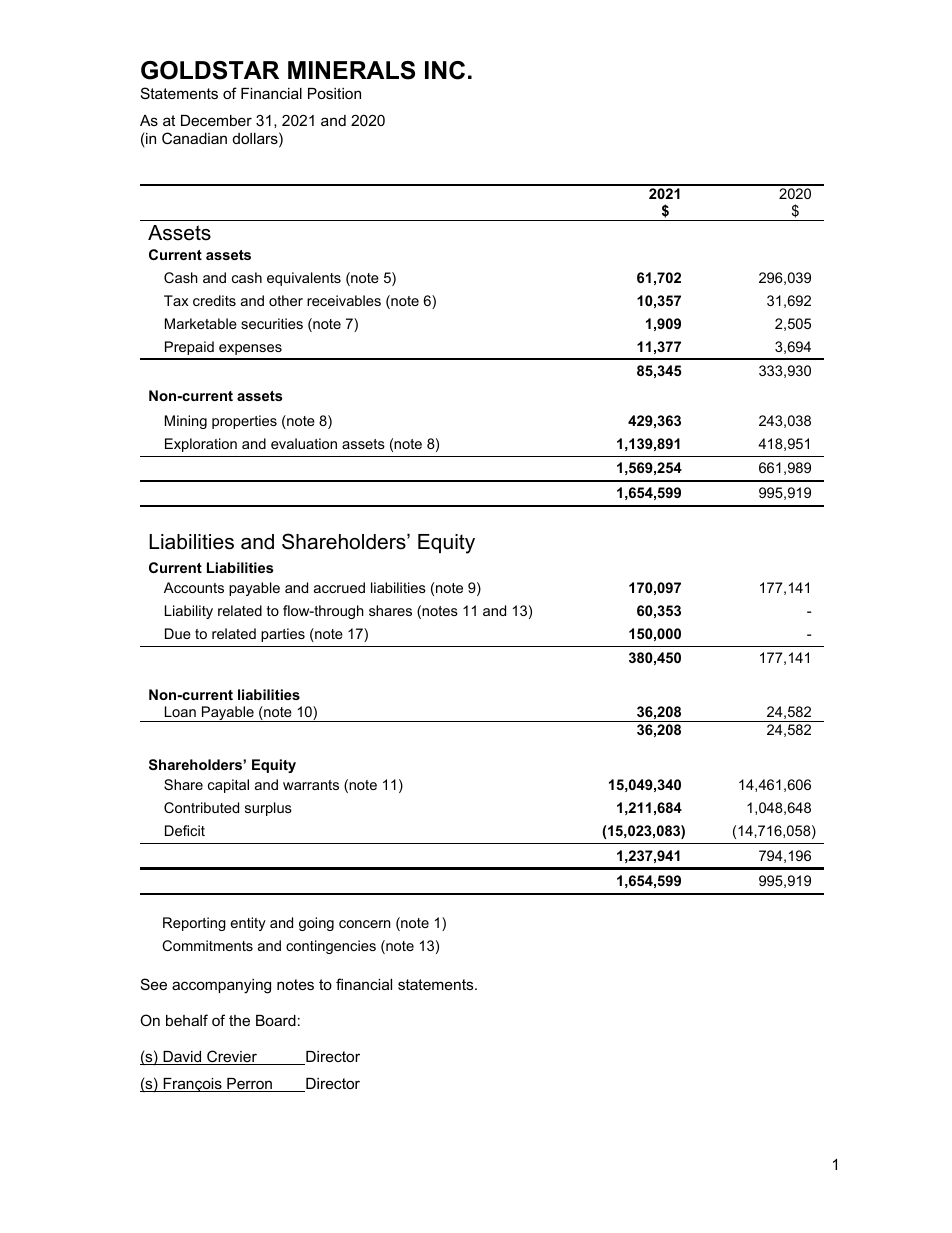  I want to click on Accounts, so click(194, 587).
